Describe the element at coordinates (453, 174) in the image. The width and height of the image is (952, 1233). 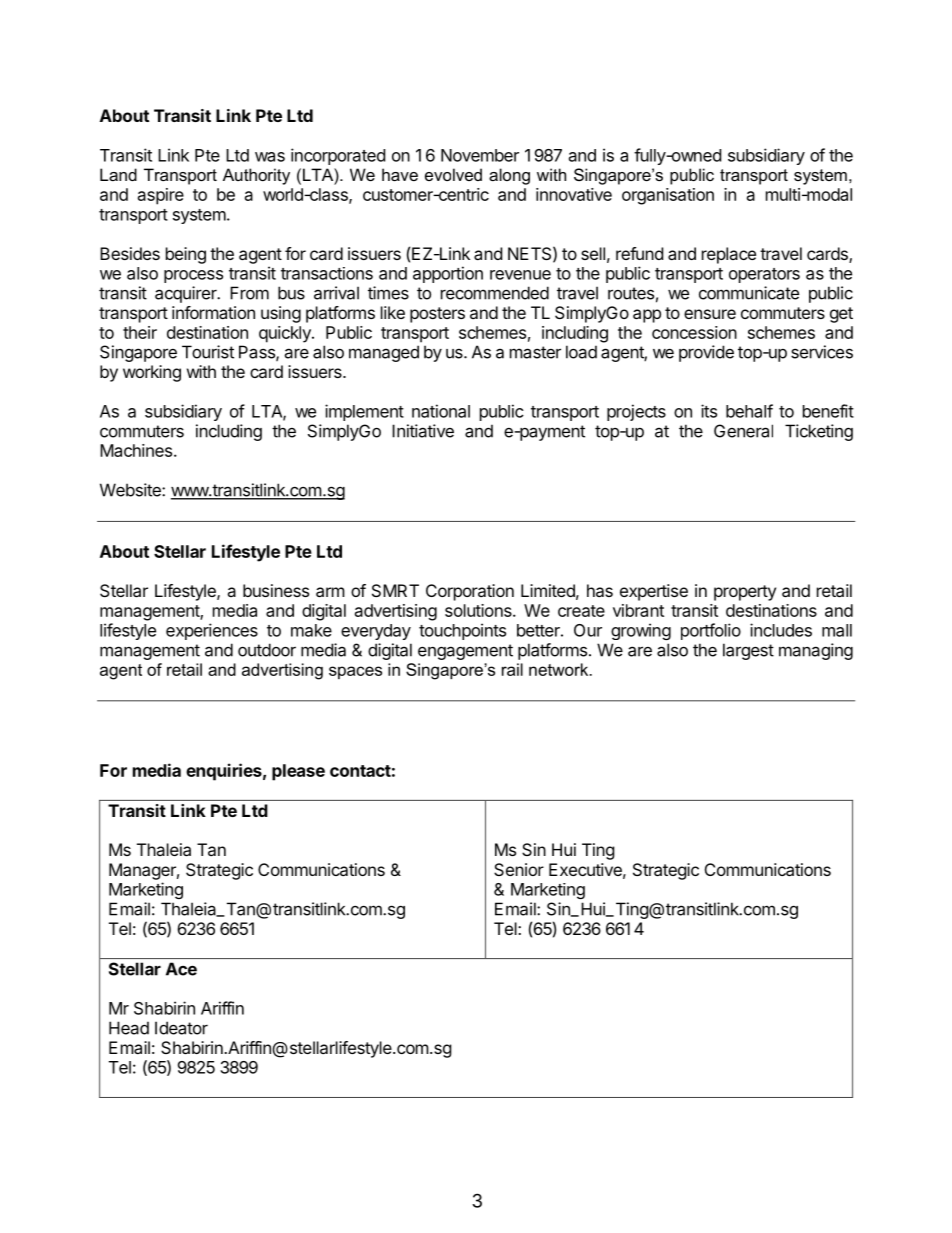
I see `evolved` at that location.
